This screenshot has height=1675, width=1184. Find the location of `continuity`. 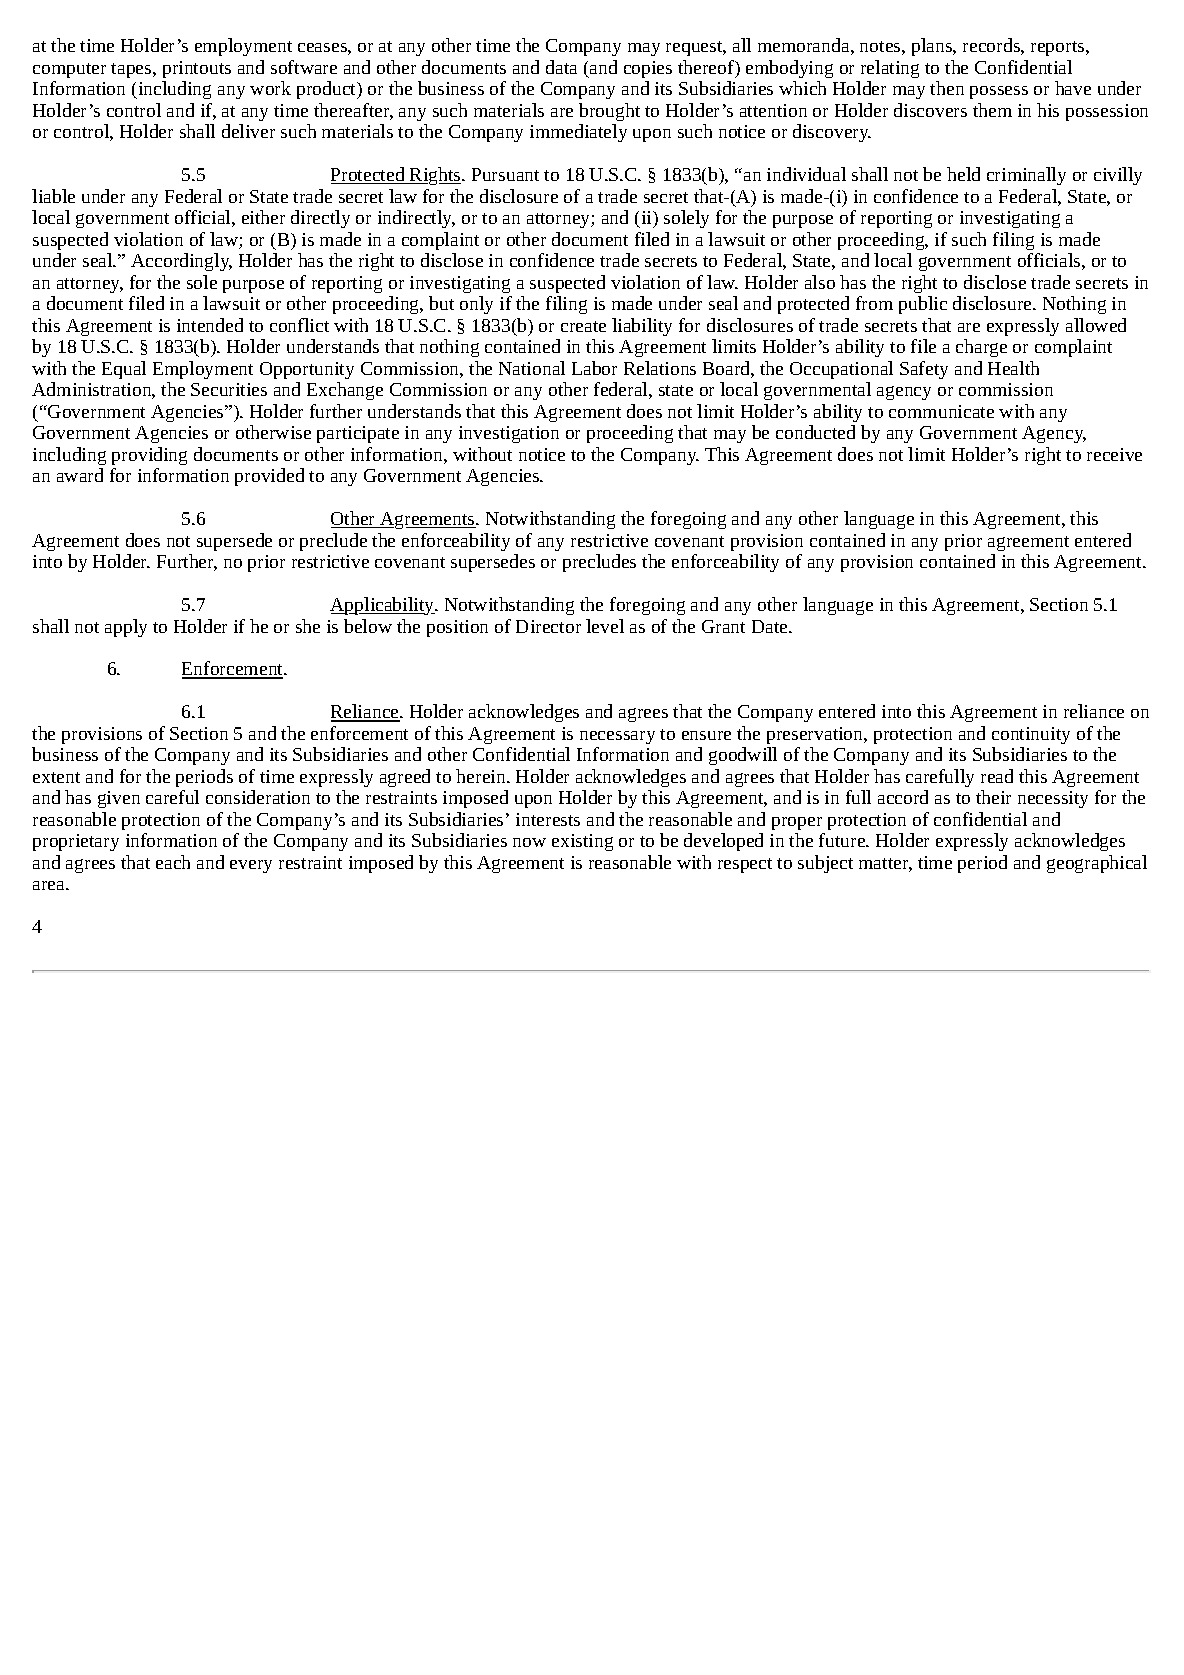

continuity is located at coordinates (1031, 735).
